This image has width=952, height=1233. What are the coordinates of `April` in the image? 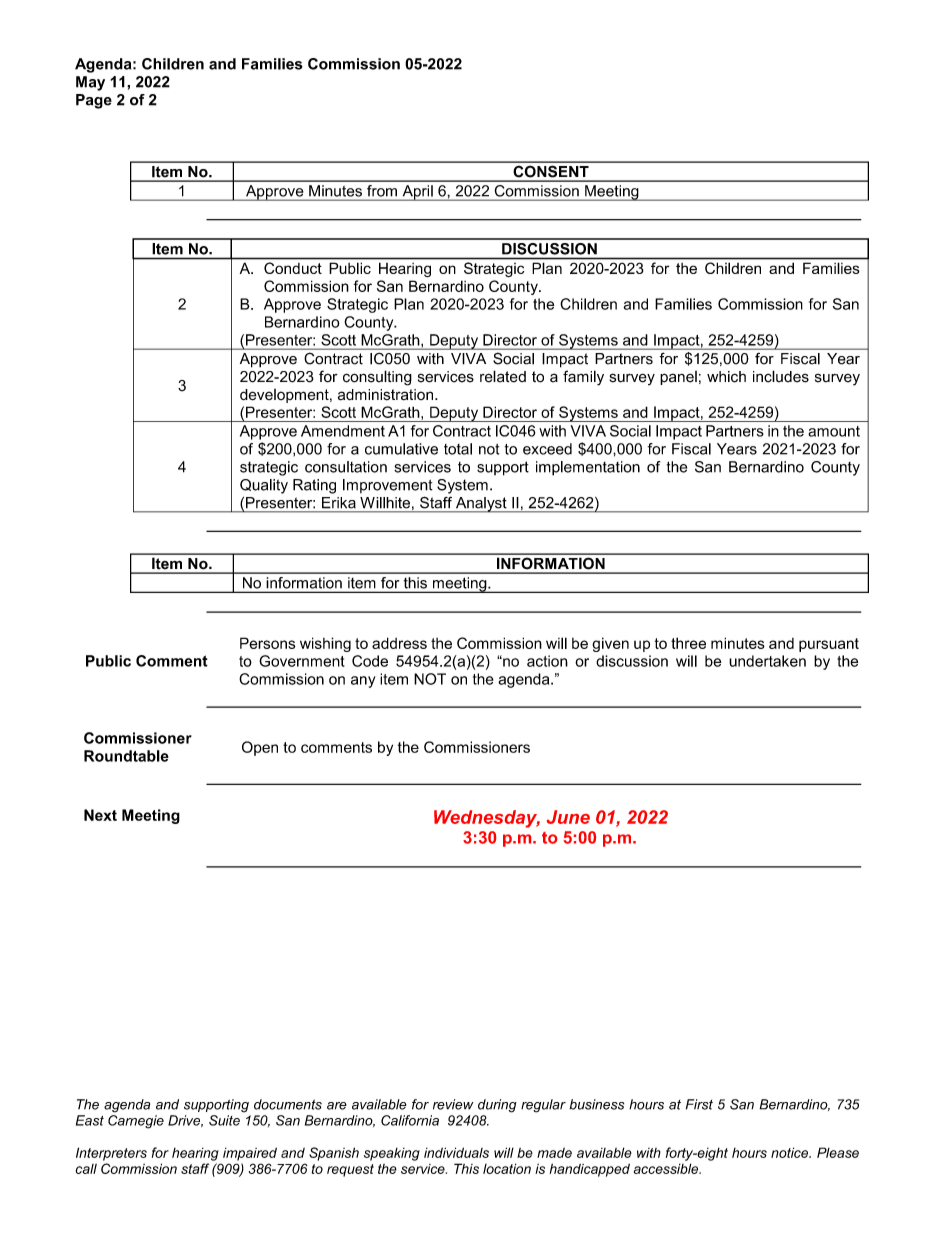 It's located at (417, 193).
